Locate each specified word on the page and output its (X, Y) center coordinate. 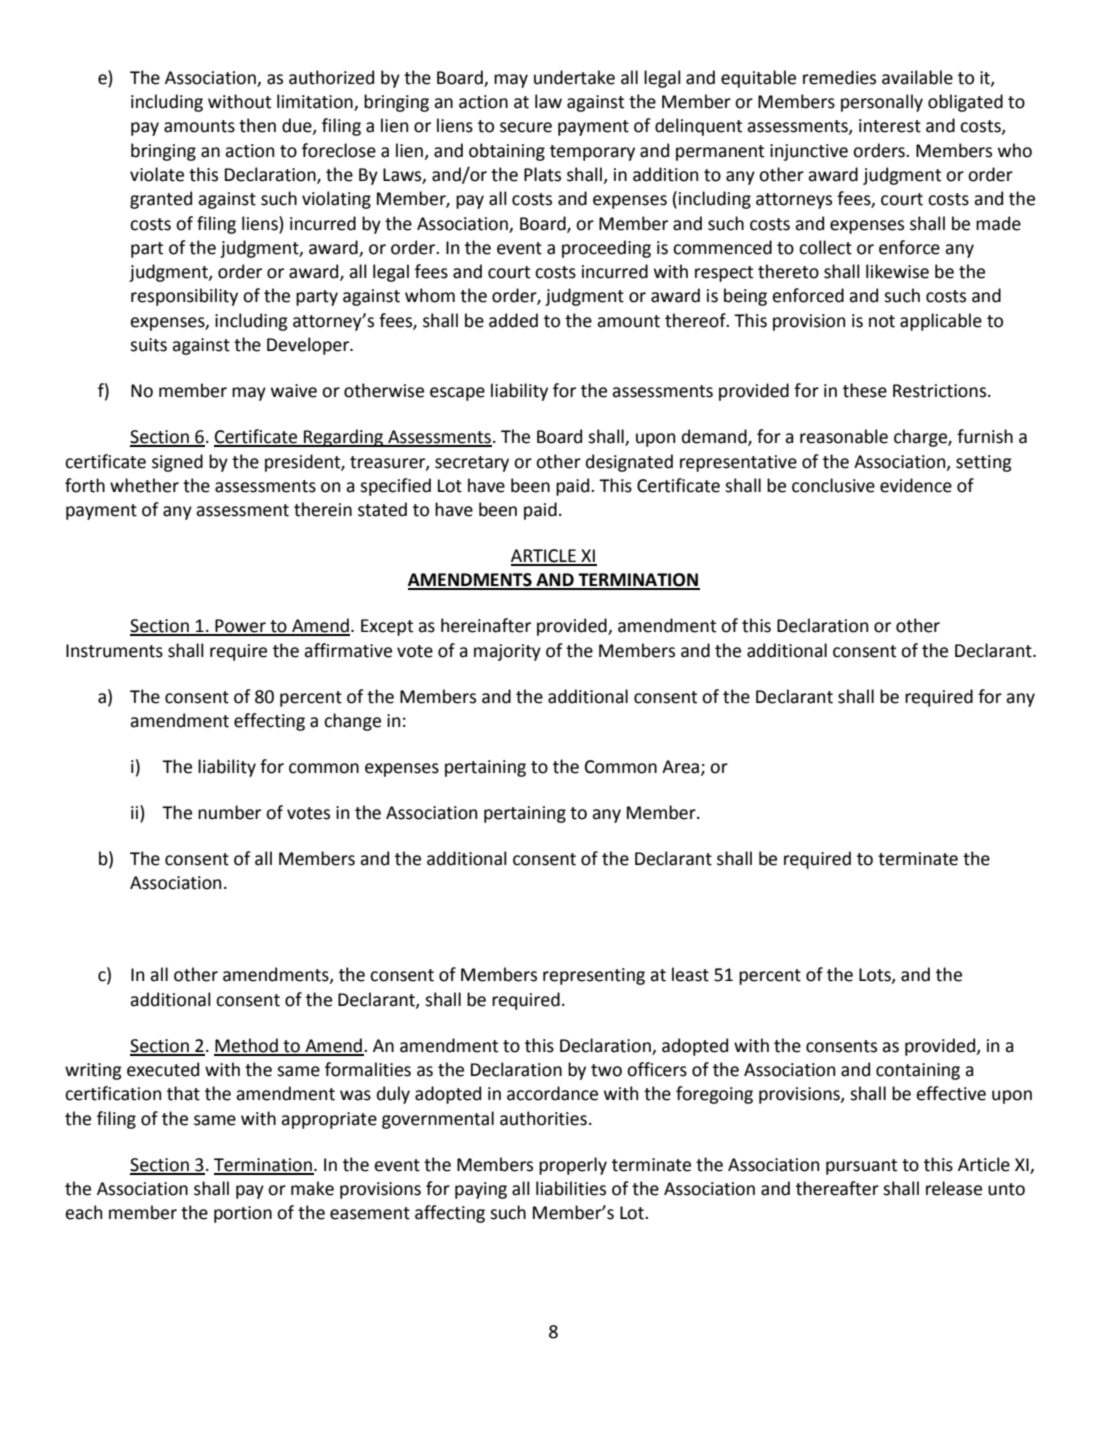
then (257, 125)
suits (148, 345)
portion (243, 1214)
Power (240, 627)
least (690, 974)
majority (507, 652)
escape (457, 394)
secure (526, 127)
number (229, 812)
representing (594, 976)
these (865, 390)
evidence (916, 485)
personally (882, 103)
